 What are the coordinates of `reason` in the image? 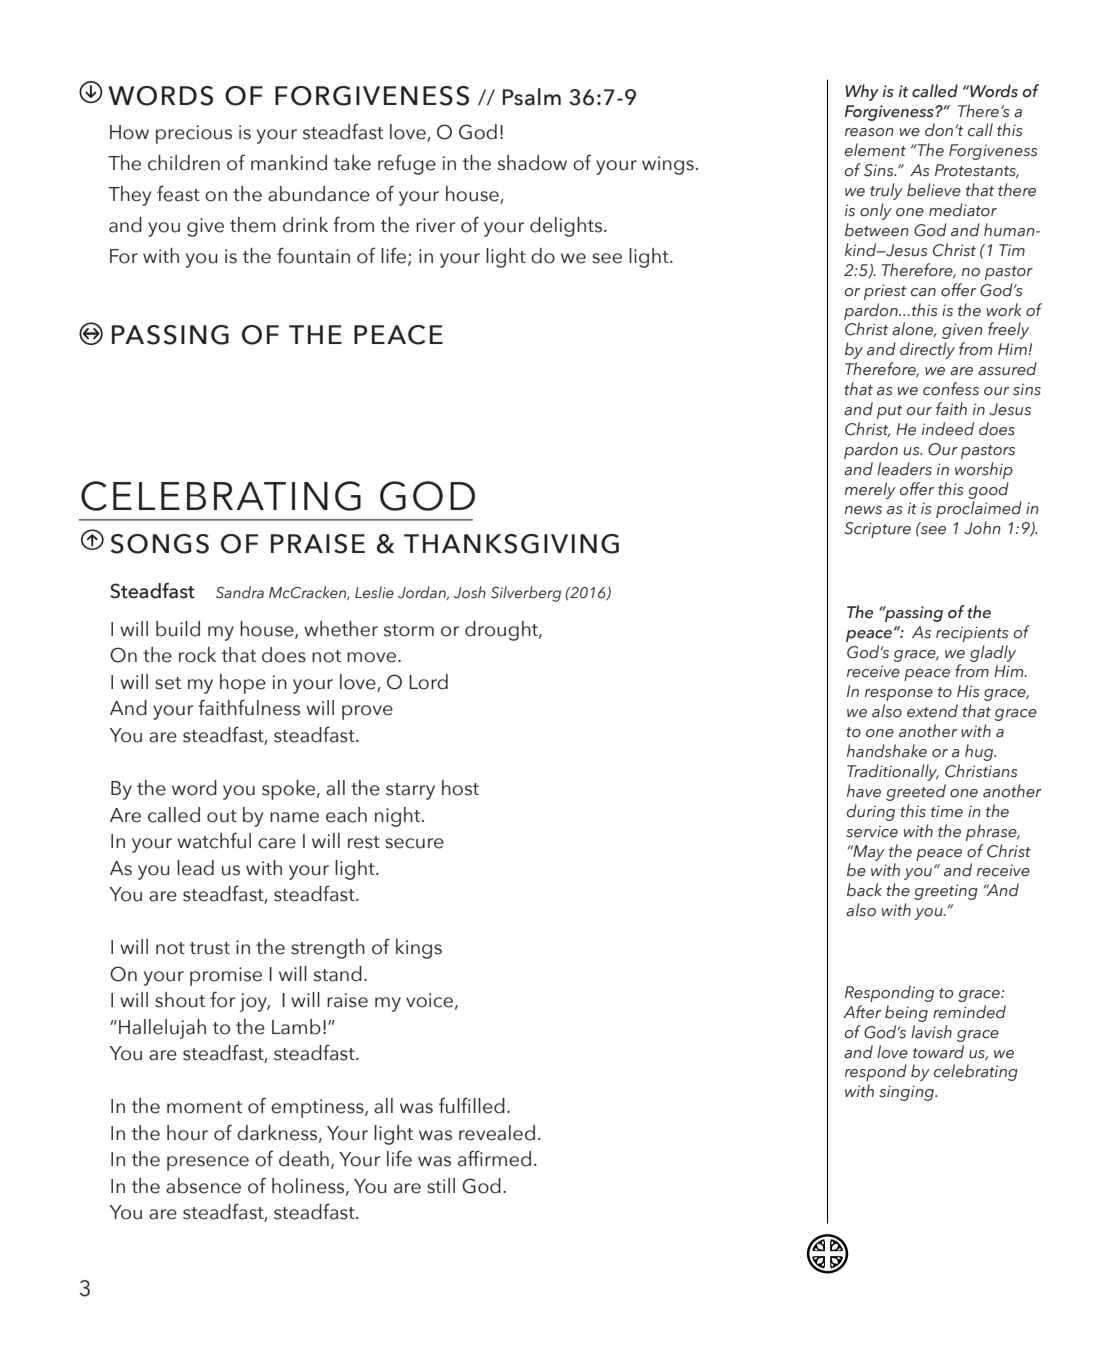 It's located at (869, 132).
